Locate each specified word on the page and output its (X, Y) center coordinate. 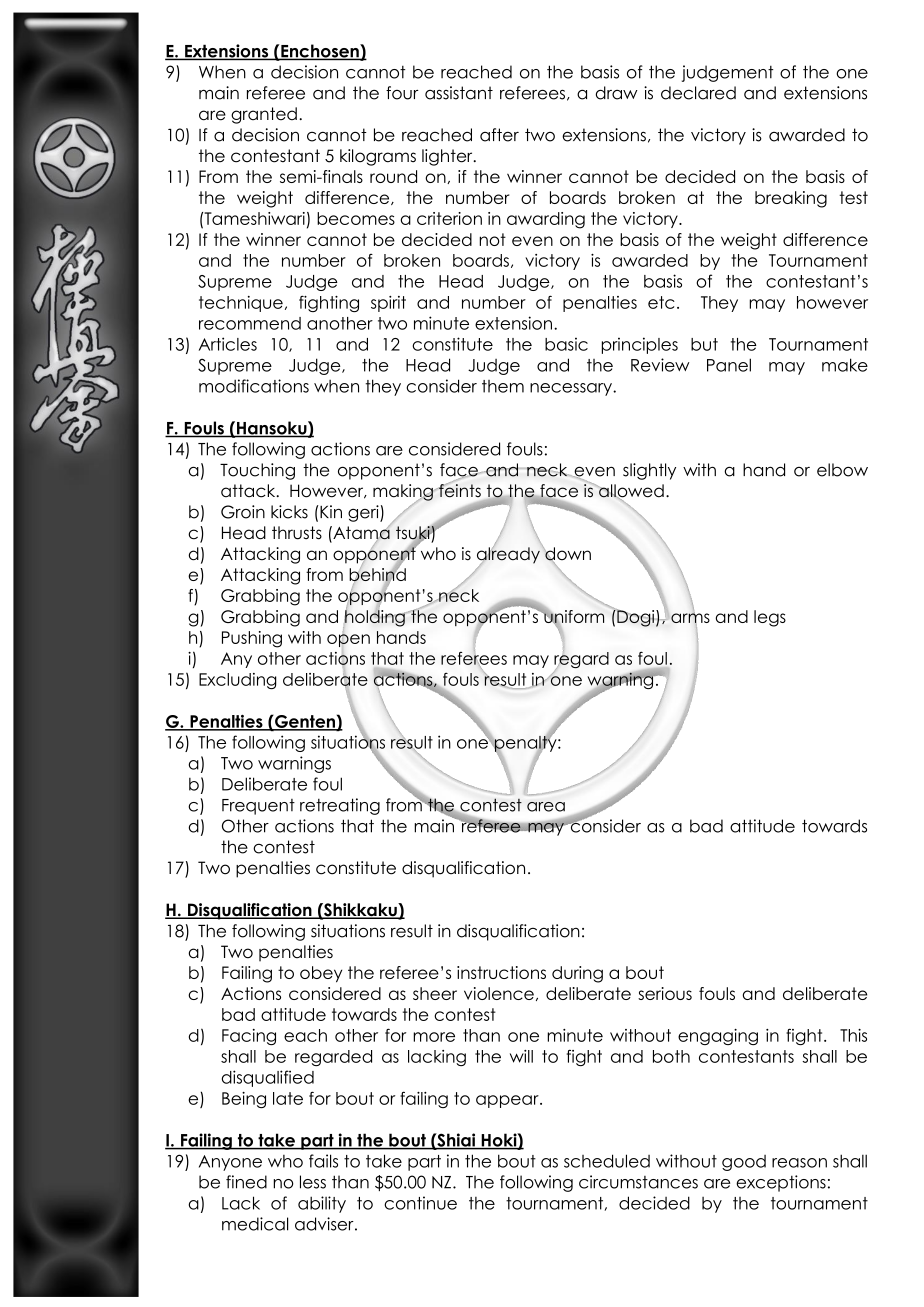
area (546, 807)
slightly (649, 471)
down (567, 555)
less (313, 1182)
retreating (340, 806)
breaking (791, 199)
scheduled (607, 1161)
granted (264, 115)
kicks (289, 512)
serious (665, 993)
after (499, 135)
